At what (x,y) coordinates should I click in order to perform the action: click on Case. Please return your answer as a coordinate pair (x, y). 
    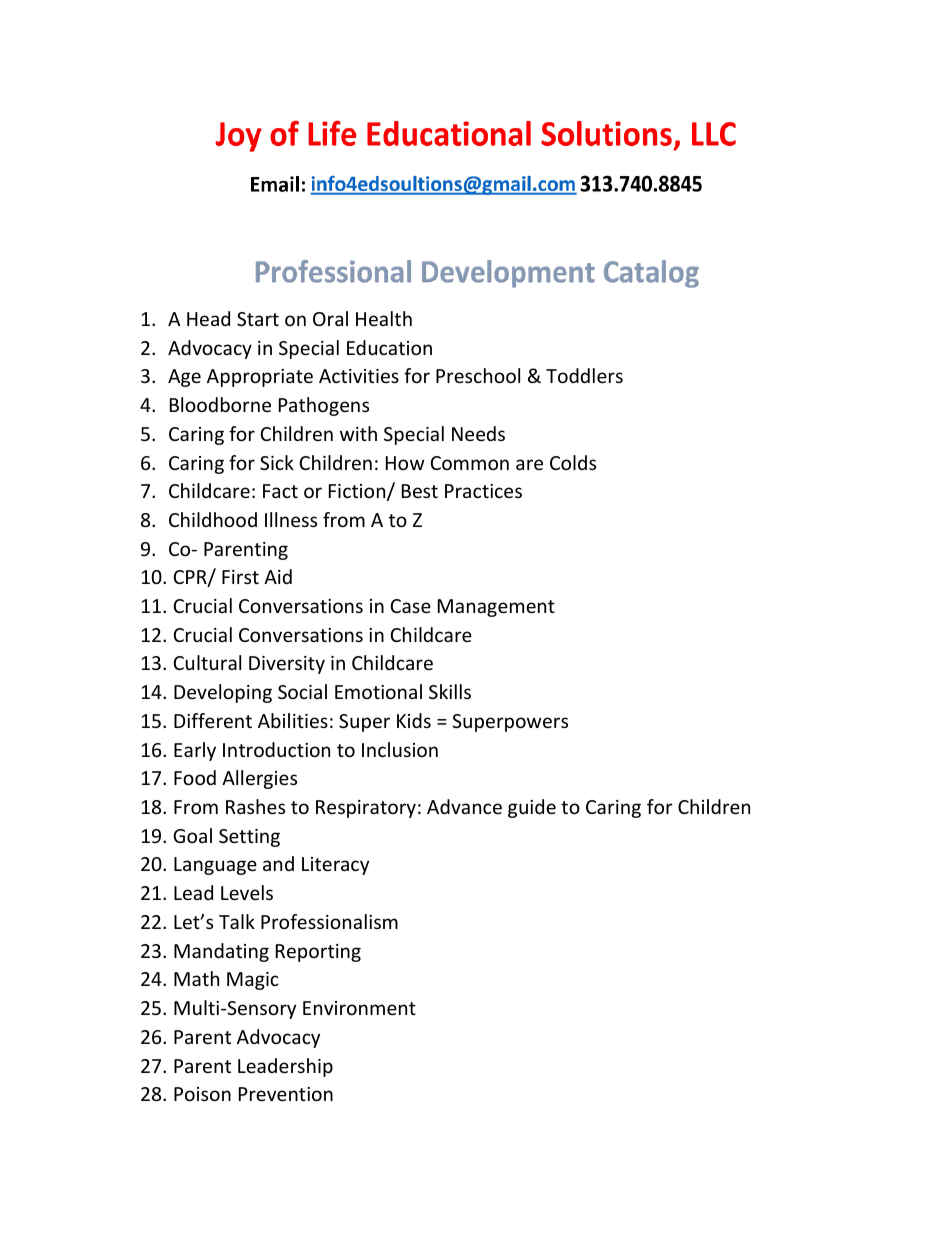
    Looking at the image, I should click on (411, 606).
